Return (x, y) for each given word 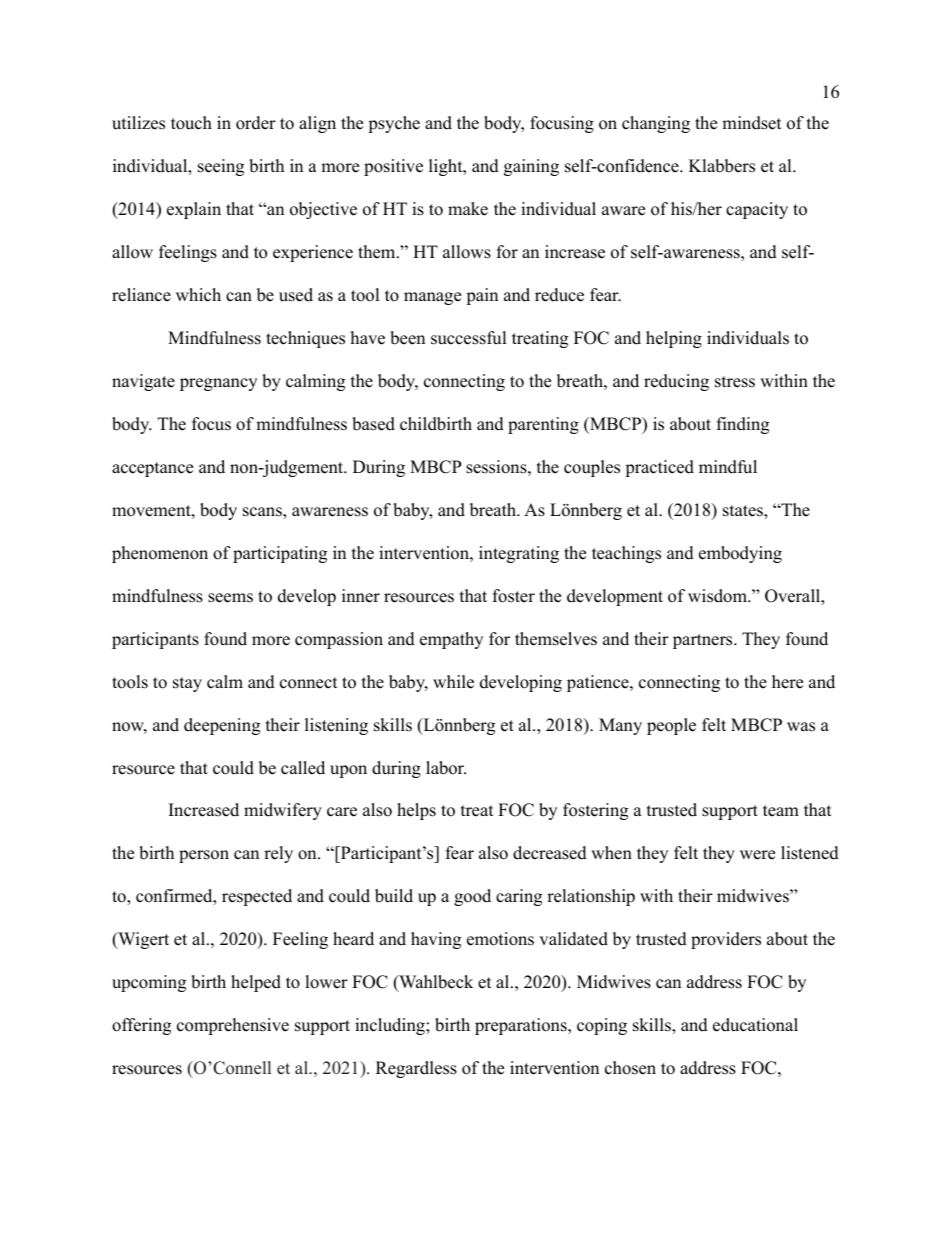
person (204, 856)
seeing (221, 167)
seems (230, 598)
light (447, 167)
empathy (451, 640)
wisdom (718, 596)
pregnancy (218, 384)
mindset (752, 123)
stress (735, 382)
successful (469, 338)
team (781, 811)
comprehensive (233, 1026)
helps (416, 811)
